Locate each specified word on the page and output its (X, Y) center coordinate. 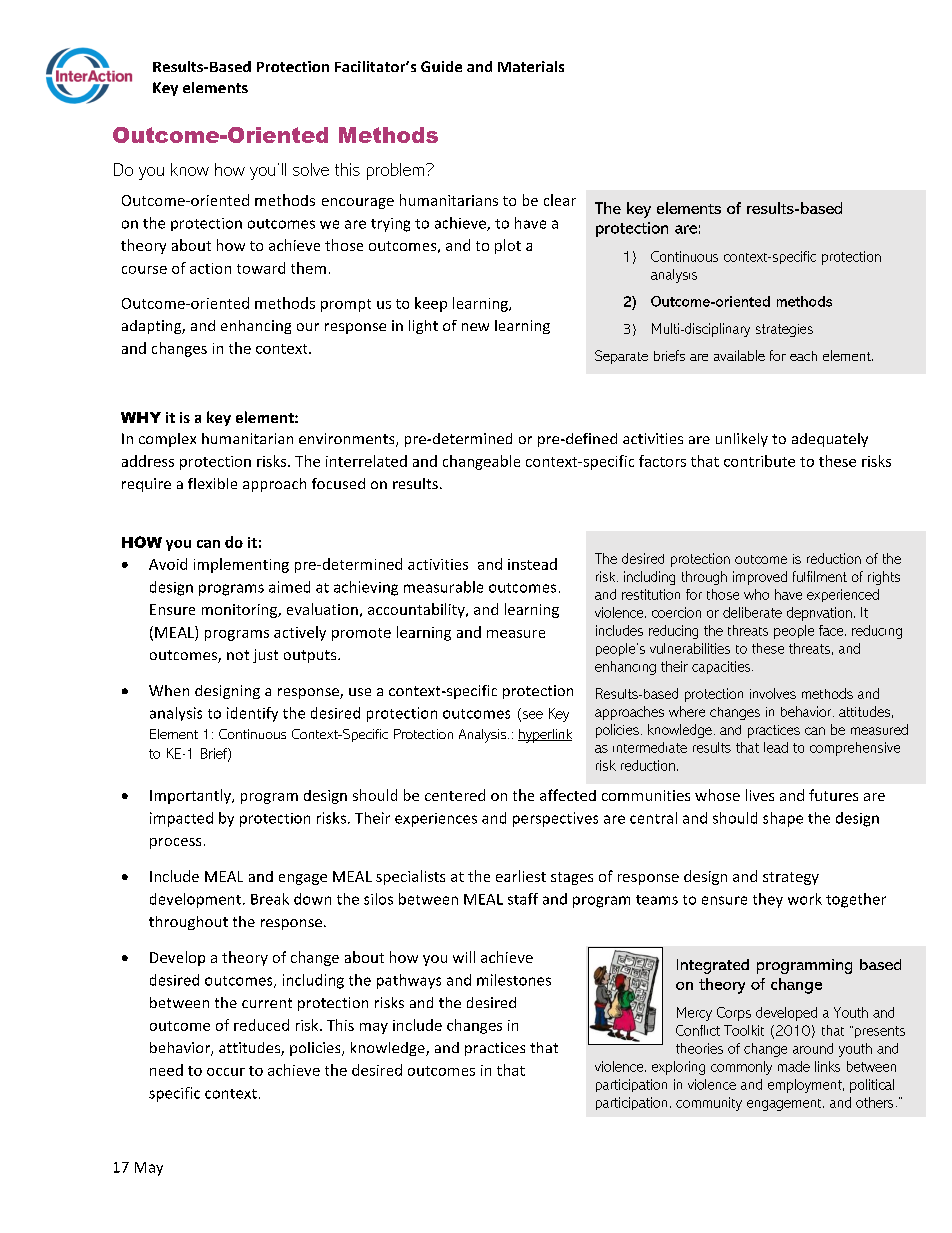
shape (783, 819)
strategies (784, 330)
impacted (181, 819)
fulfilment (820, 576)
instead (532, 564)
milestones (514, 980)
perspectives (555, 819)
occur (226, 1072)
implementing (241, 565)
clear (560, 200)
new (475, 327)
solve (311, 169)
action (210, 268)
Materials (531, 66)
